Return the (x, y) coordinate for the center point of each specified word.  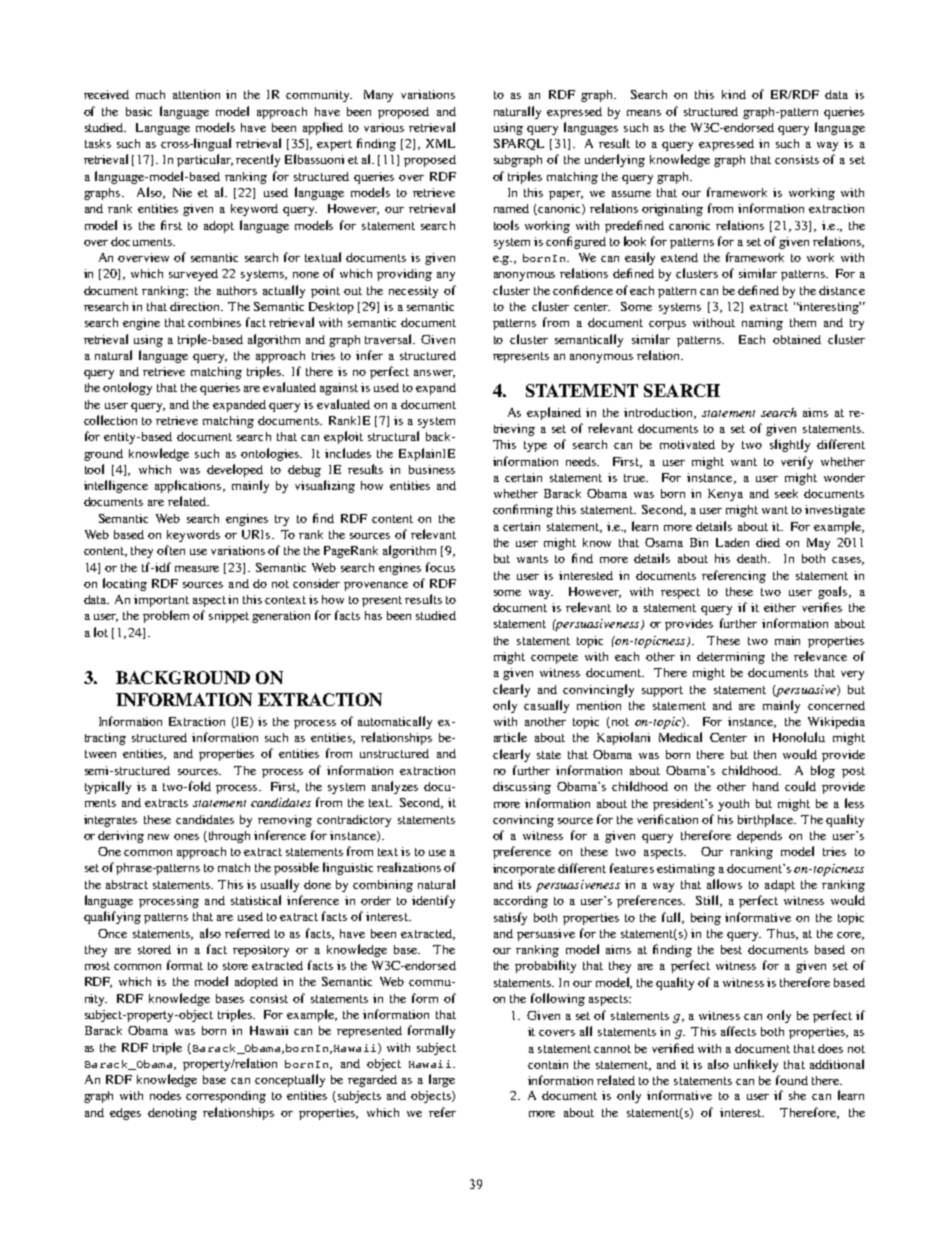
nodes (165, 1095)
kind (734, 94)
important (161, 601)
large (442, 1080)
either (780, 607)
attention (196, 94)
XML (440, 143)
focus (440, 567)
